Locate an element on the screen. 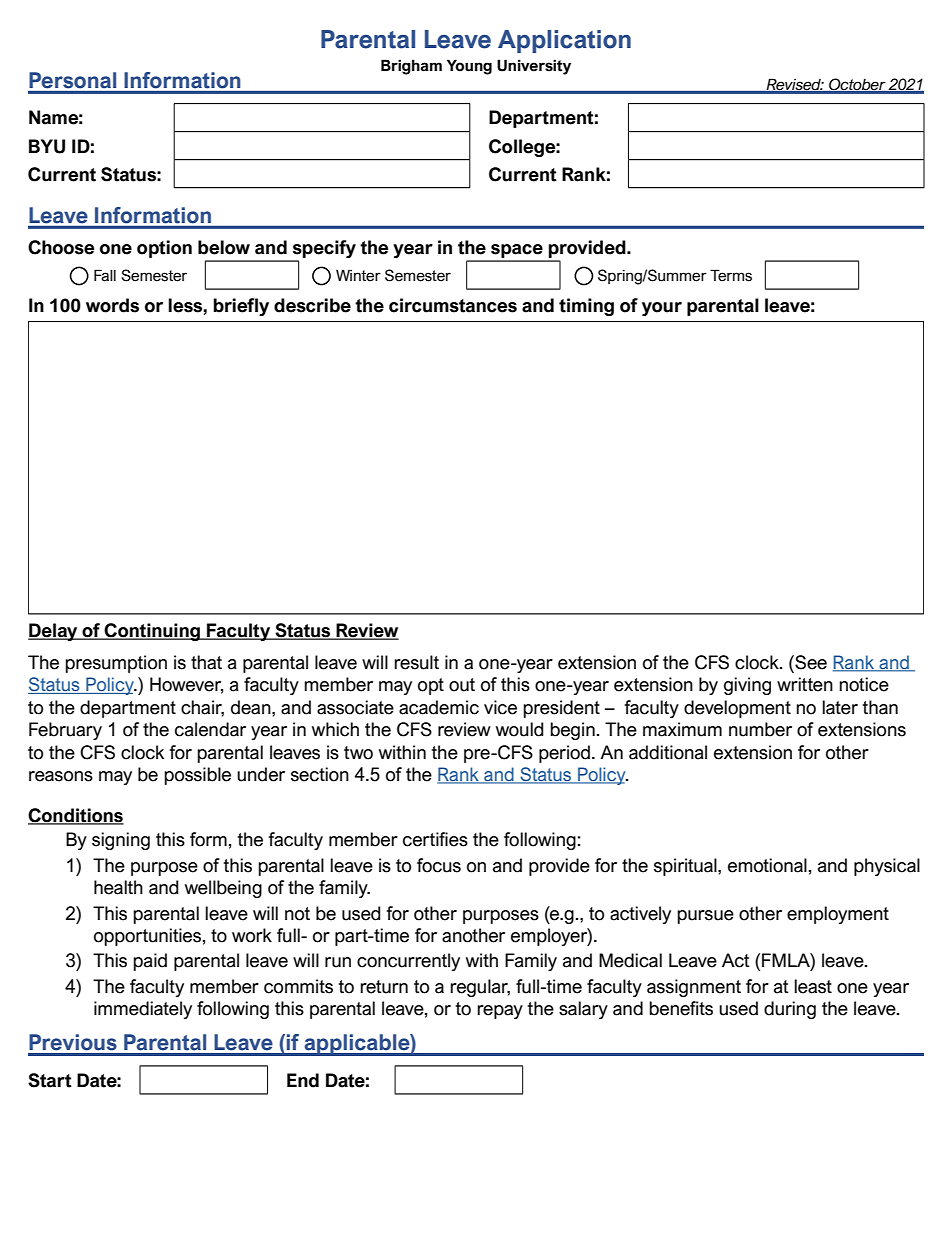 This screenshot has height=1233, width=952. Young is located at coordinates (469, 67).
